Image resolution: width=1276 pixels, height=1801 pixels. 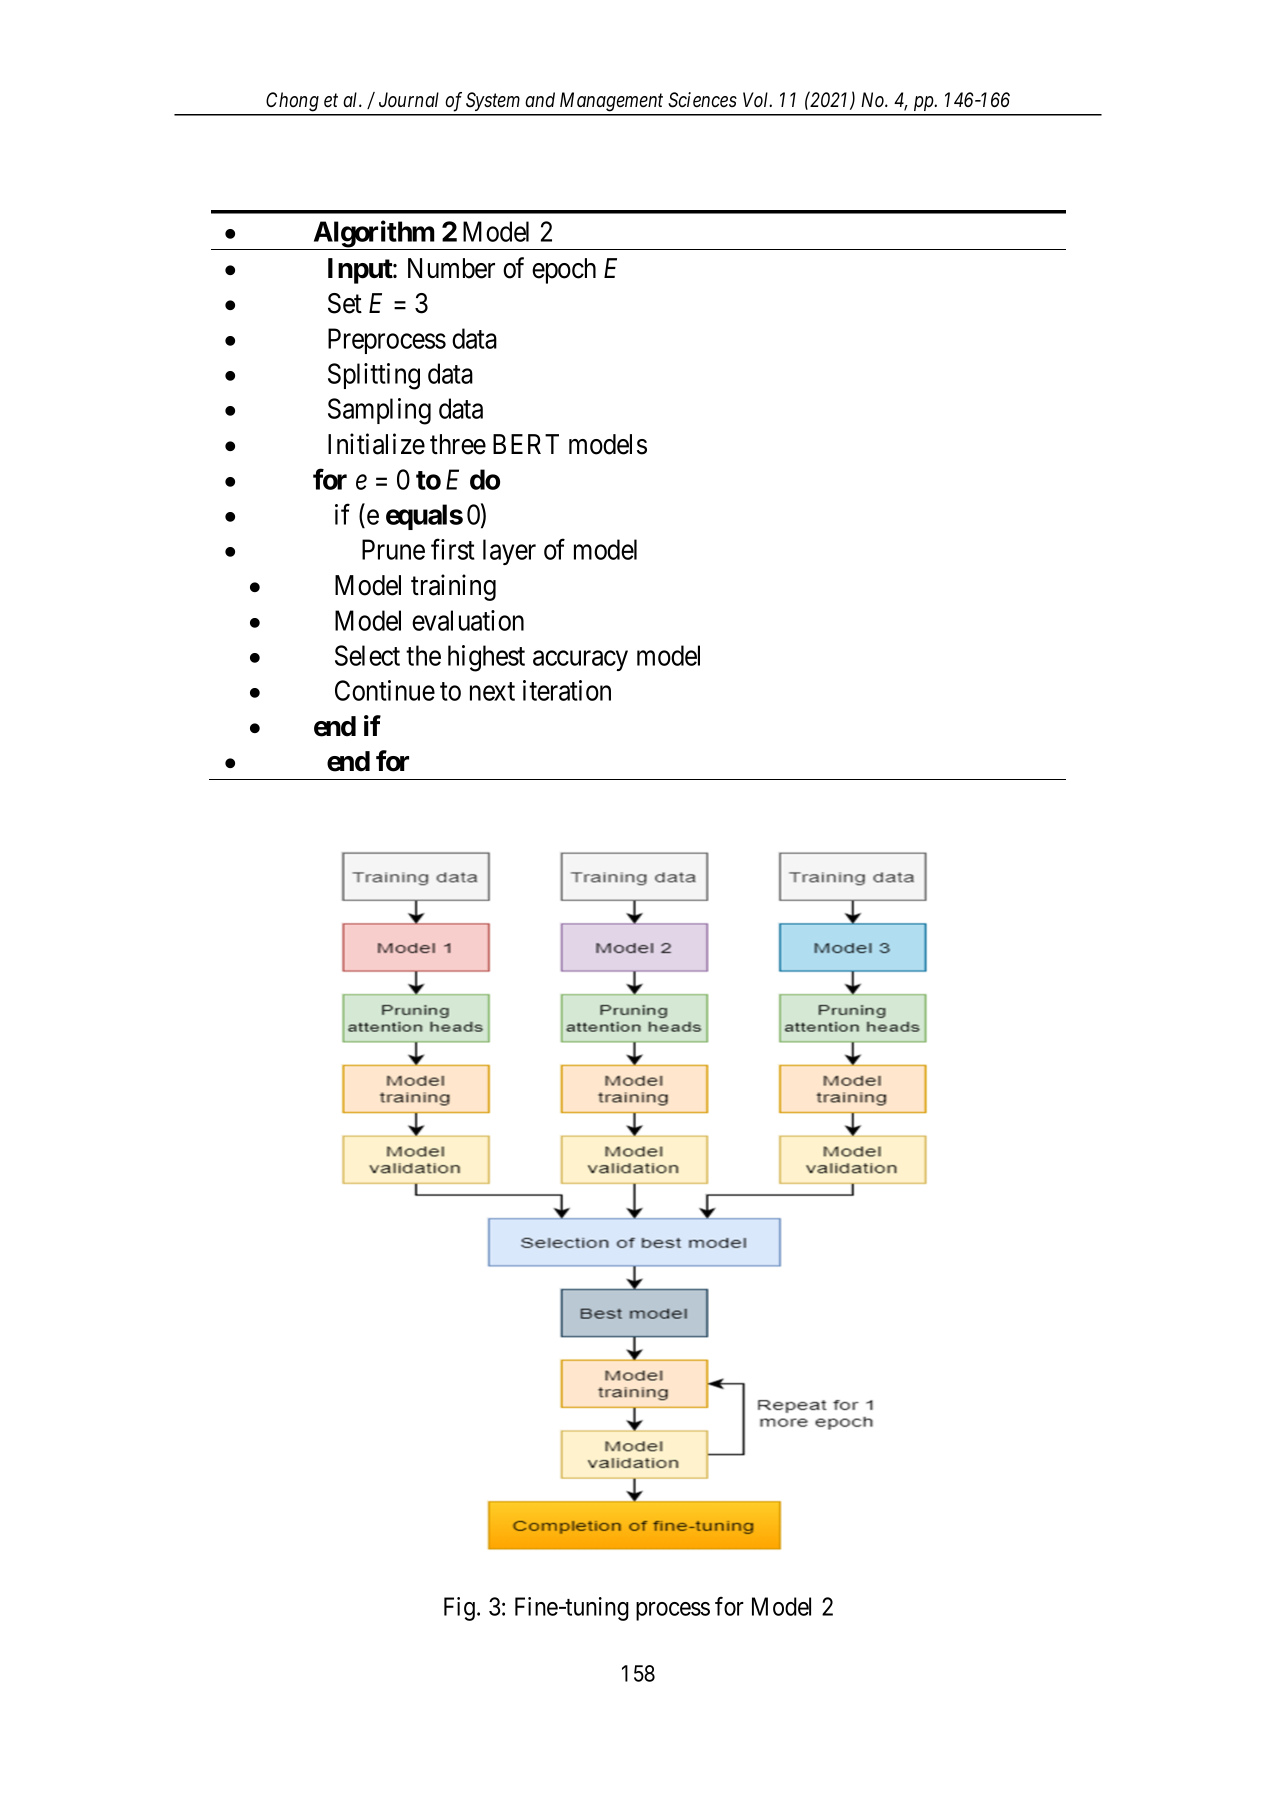 I want to click on Prune, so click(x=393, y=549).
